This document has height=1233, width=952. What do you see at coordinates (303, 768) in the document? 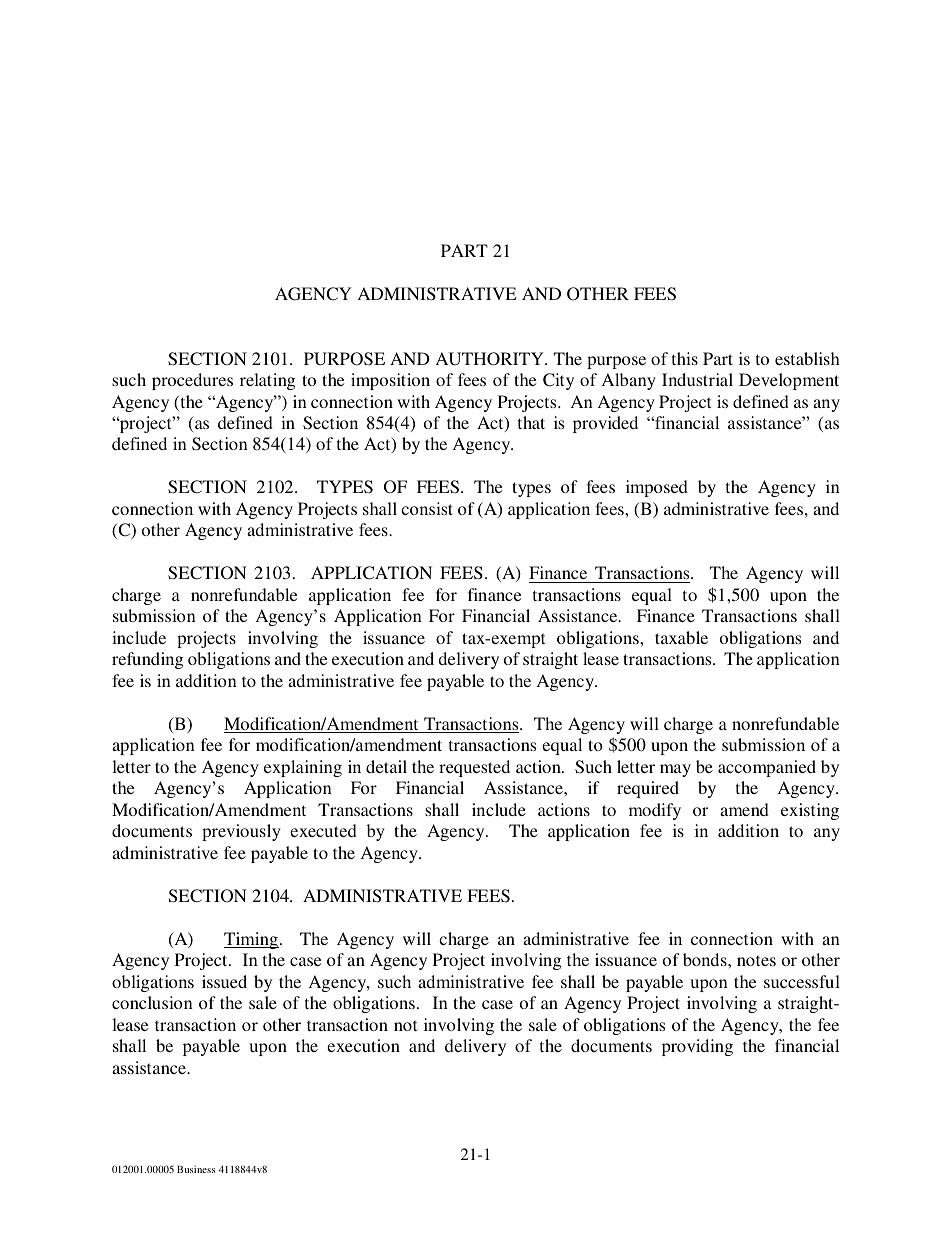
I see `explaining` at bounding box center [303, 768].
